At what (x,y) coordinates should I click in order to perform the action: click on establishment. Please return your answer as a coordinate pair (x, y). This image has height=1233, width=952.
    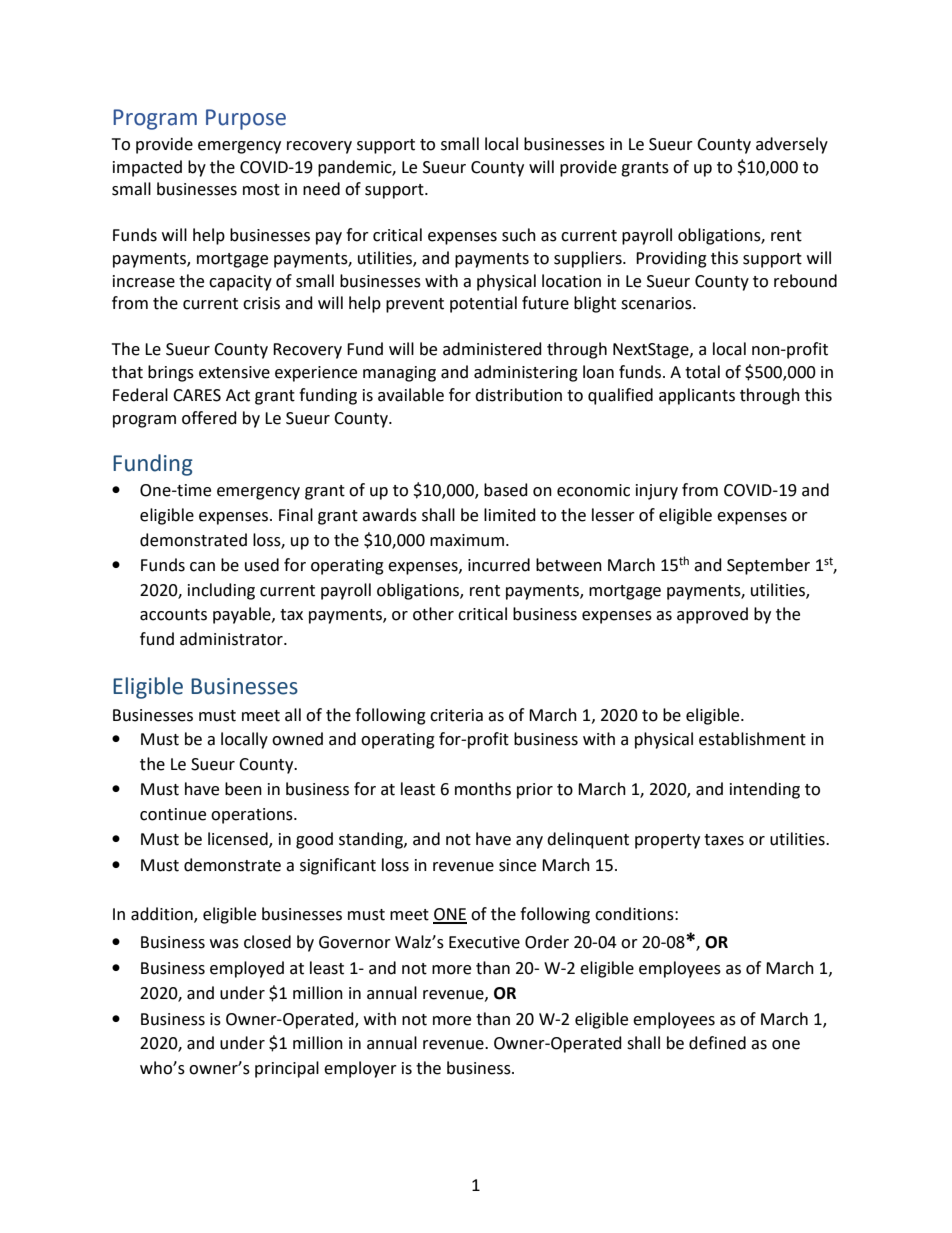
    Looking at the image, I should click on (752, 739).
